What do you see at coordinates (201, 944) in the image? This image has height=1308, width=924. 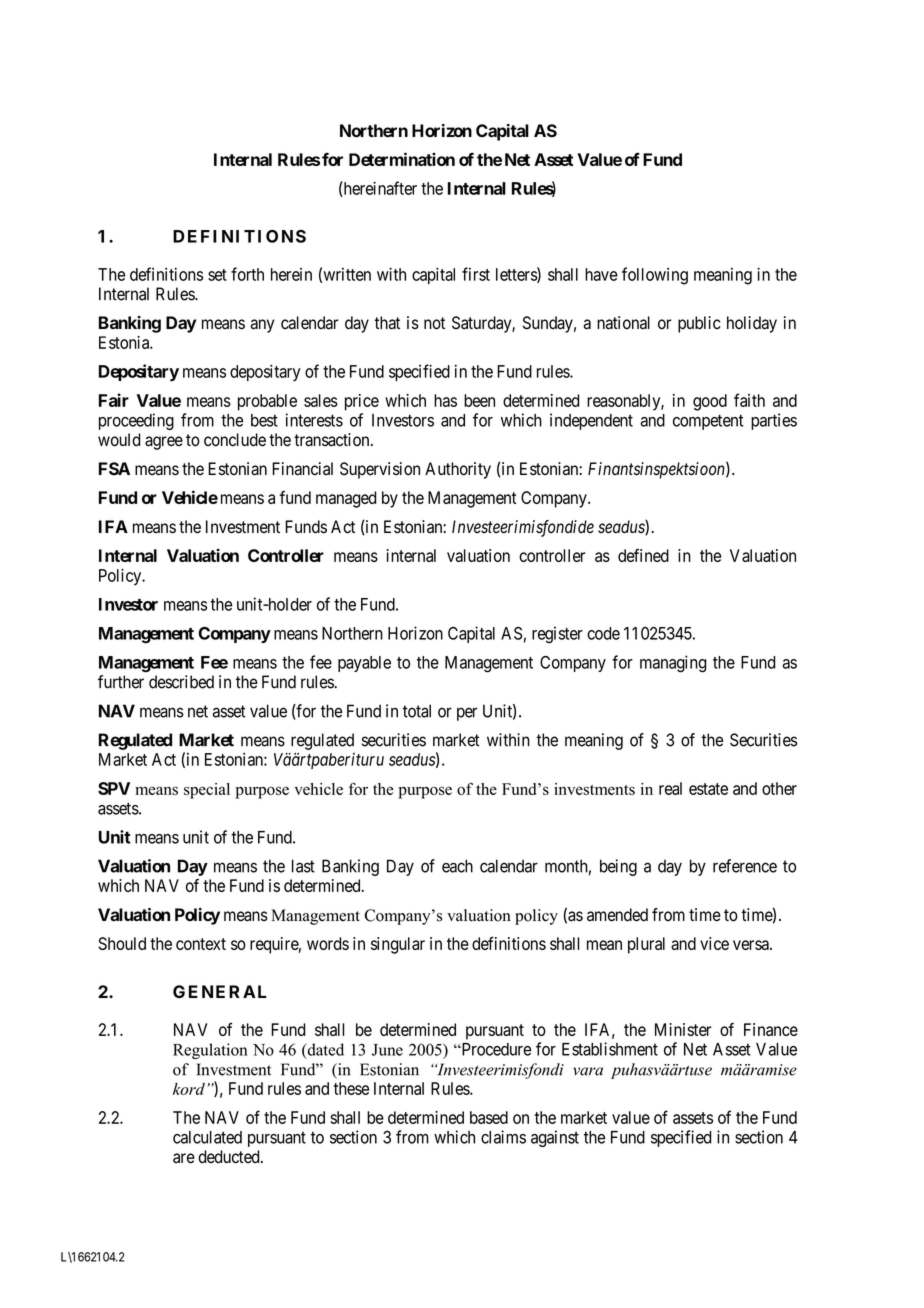 I see `context` at bounding box center [201, 944].
